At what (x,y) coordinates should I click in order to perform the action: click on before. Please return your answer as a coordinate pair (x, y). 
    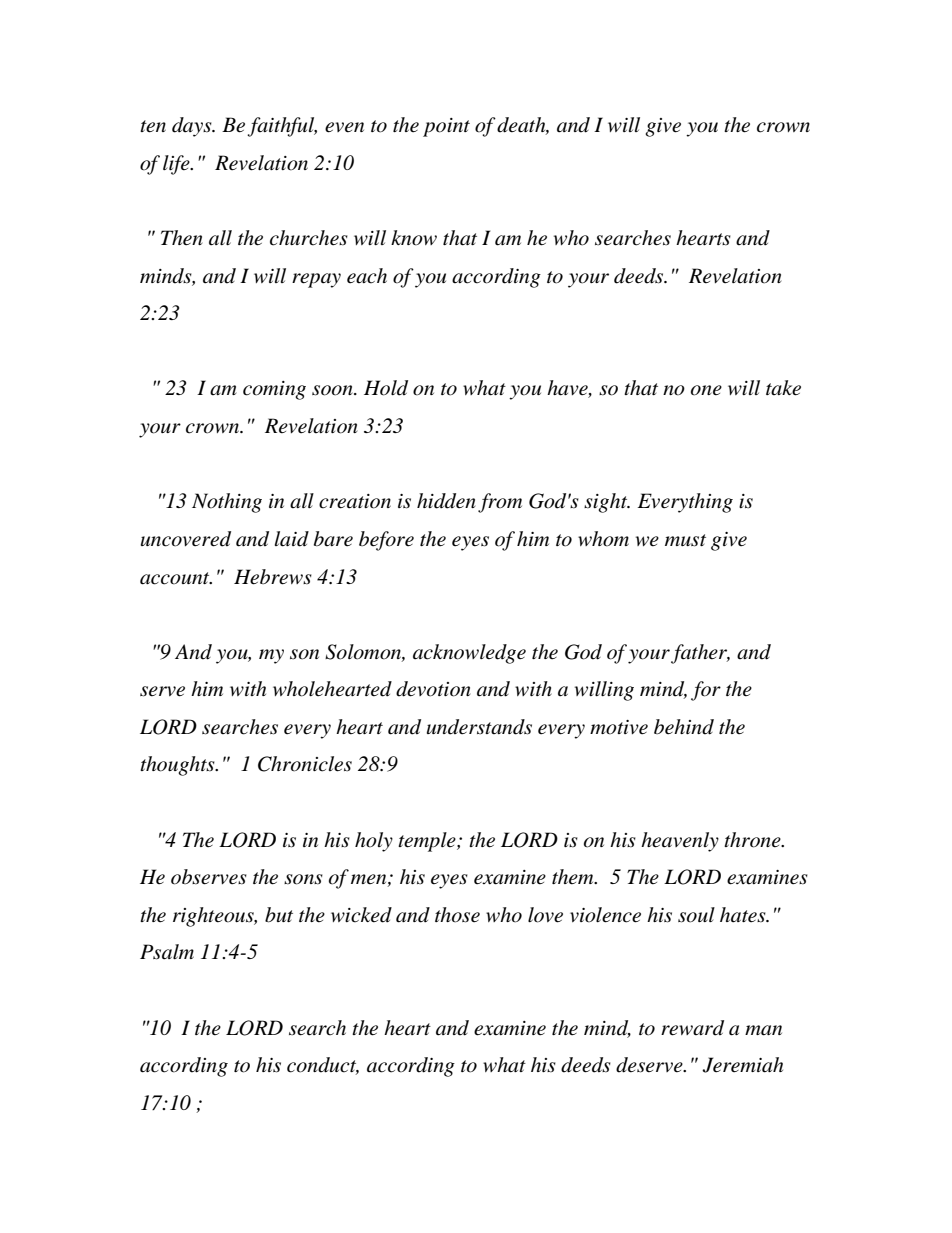
    Looking at the image, I should click on (386, 541).
